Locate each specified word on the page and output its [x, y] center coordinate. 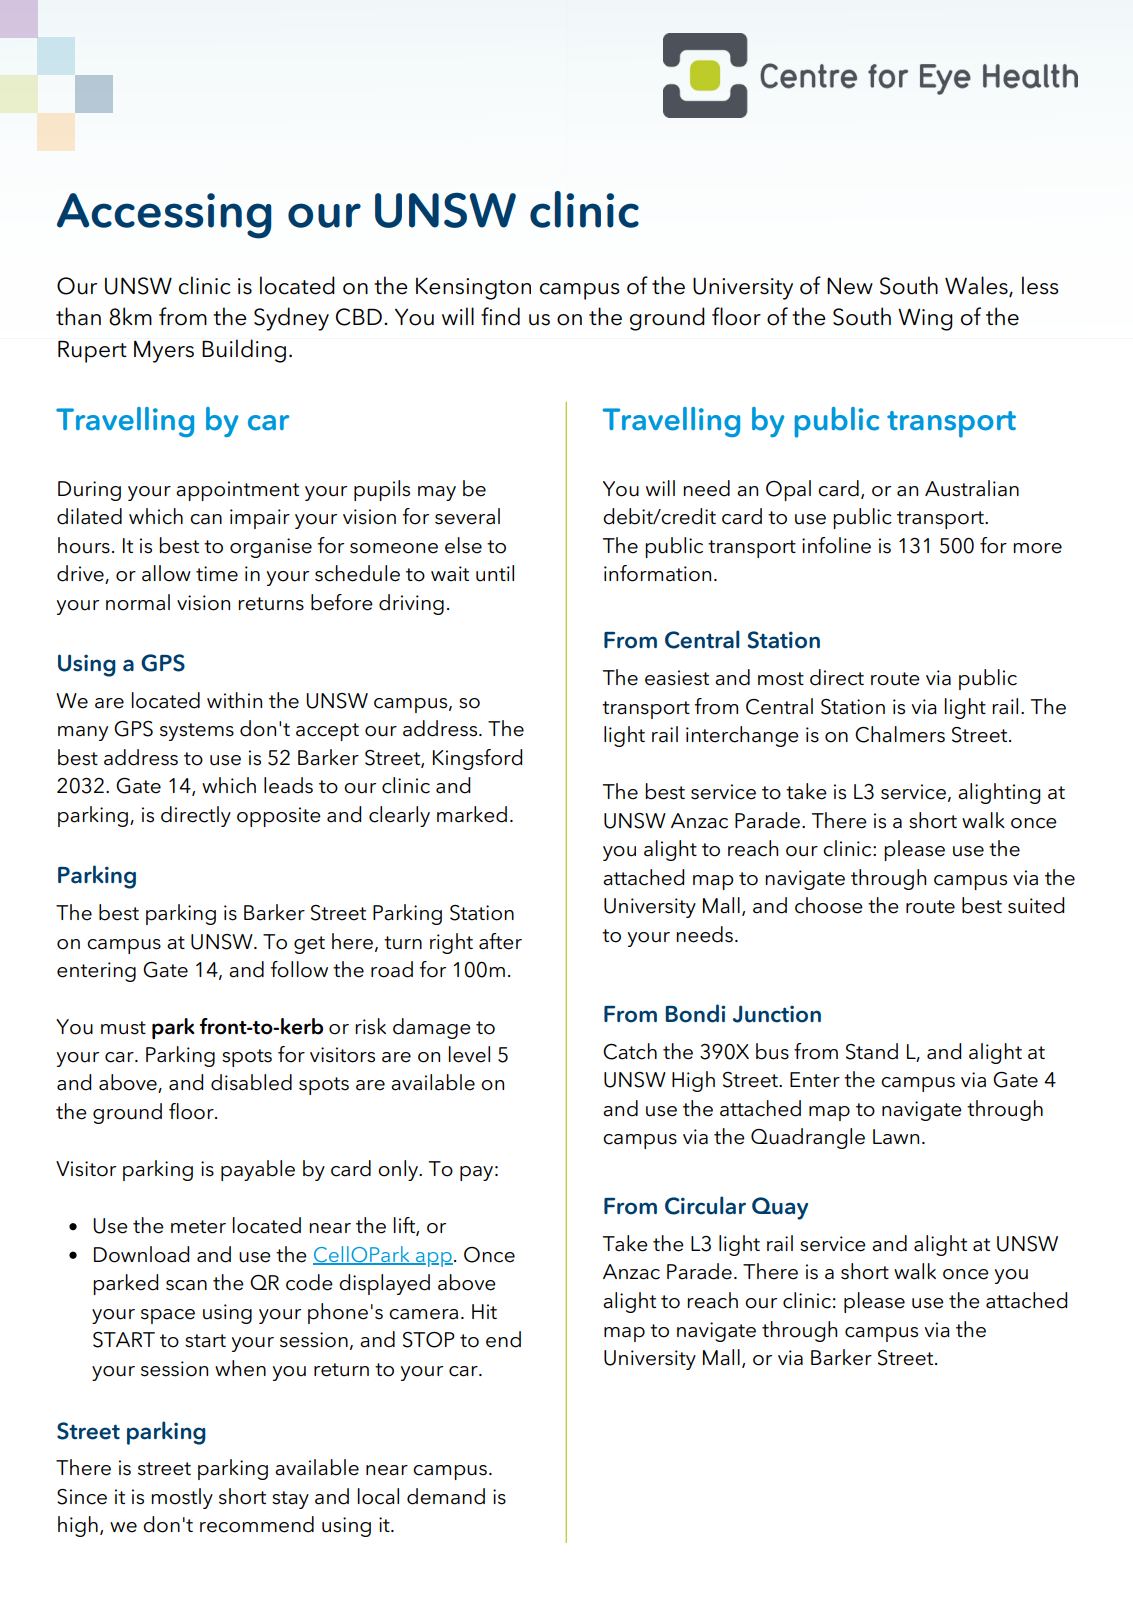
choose [829, 905]
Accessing [164, 216]
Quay [780, 1208]
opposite [279, 817]
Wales [977, 286]
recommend [257, 1524]
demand [446, 1496]
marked [472, 814]
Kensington [473, 288]
